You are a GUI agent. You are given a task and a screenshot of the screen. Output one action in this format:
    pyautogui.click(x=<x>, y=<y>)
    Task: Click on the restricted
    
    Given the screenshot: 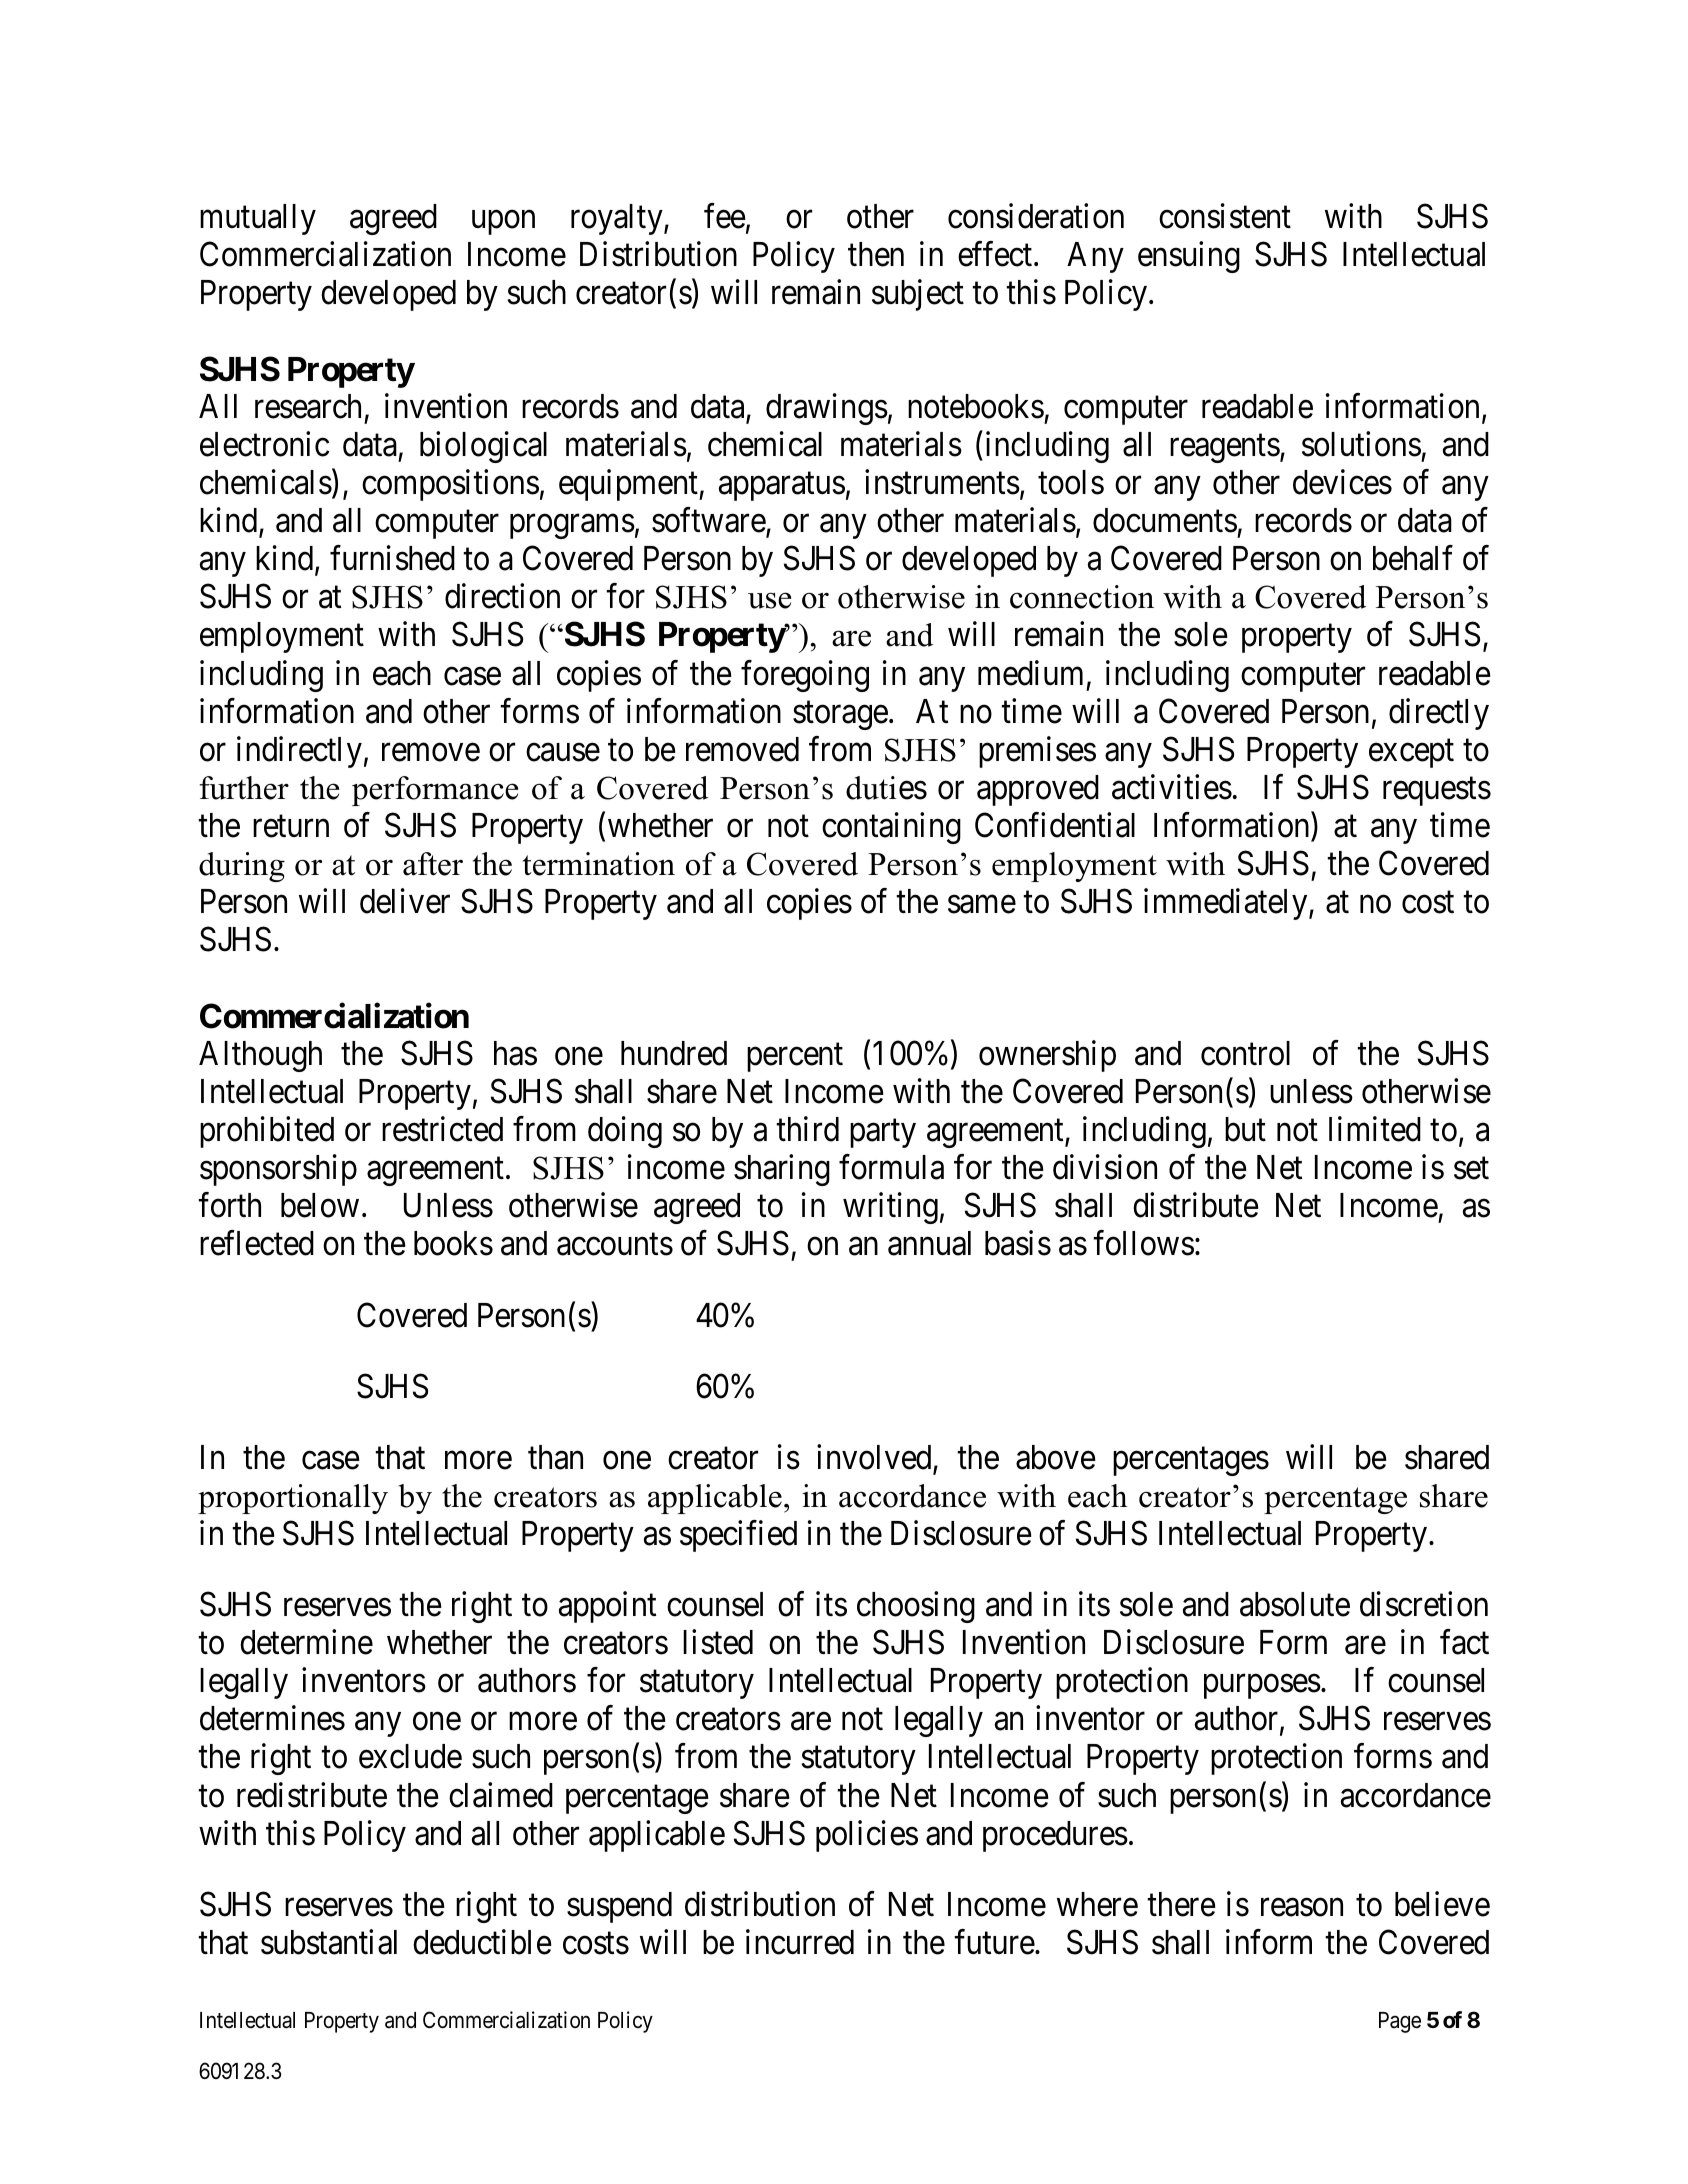 What is the action you would take?
    pyautogui.click(x=442, y=1129)
